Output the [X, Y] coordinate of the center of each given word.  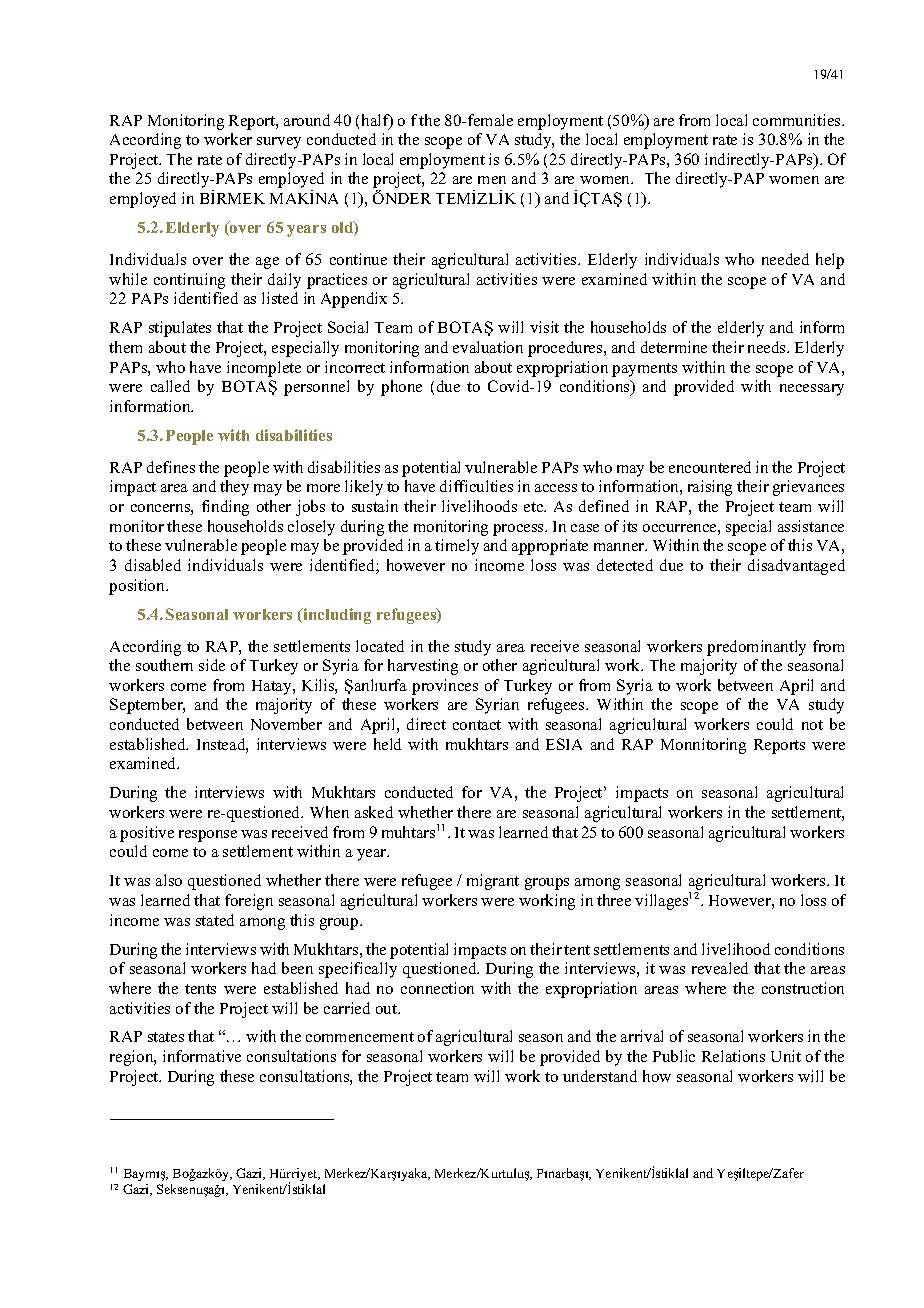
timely [457, 547]
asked [374, 812]
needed [785, 259]
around [307, 120]
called [170, 386]
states [166, 1037]
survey [279, 143]
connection [437, 988]
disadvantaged [796, 567]
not [812, 725]
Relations [733, 1056]
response [208, 836]
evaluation [488, 347]
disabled [153, 565]
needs [768, 347]
